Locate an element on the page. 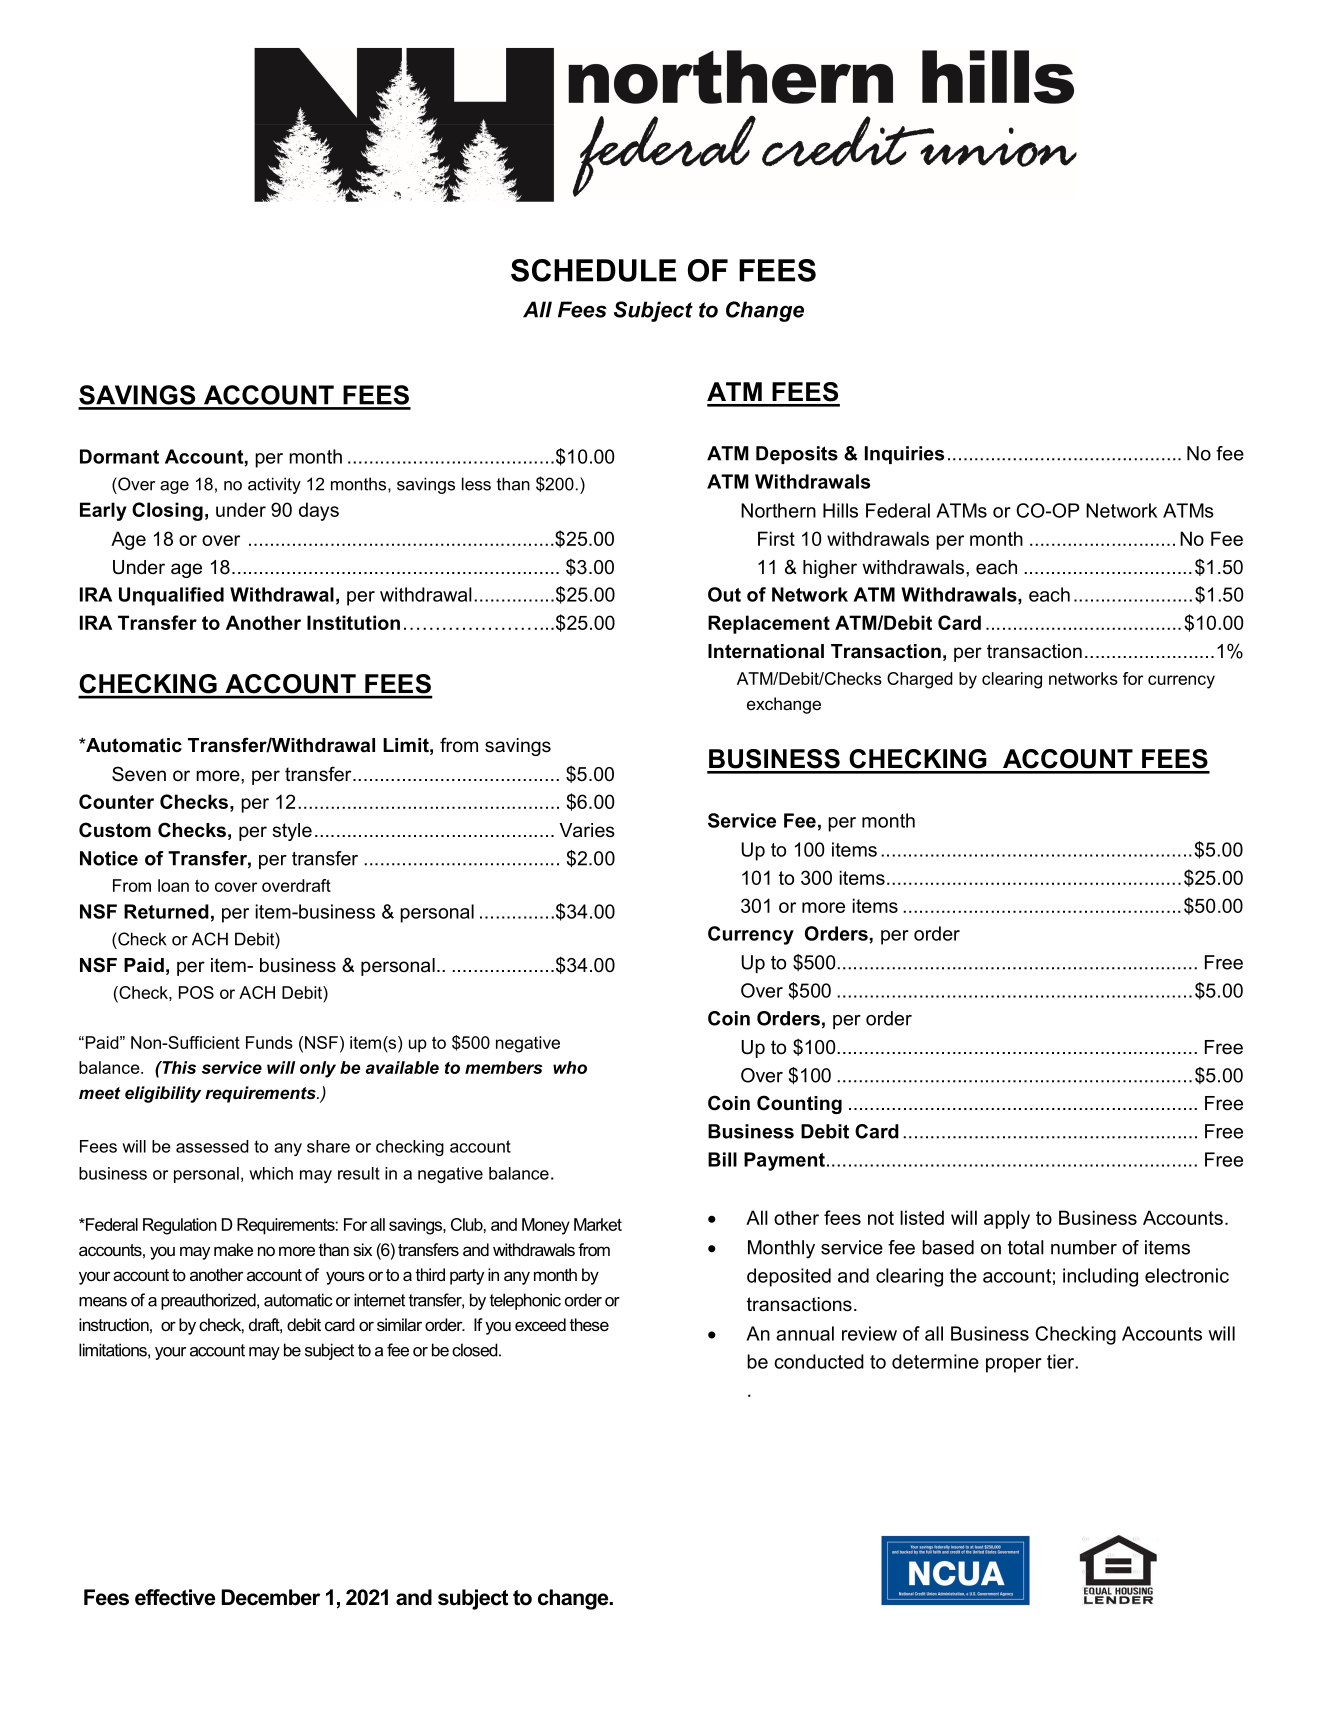  conducted is located at coordinates (819, 1361).
